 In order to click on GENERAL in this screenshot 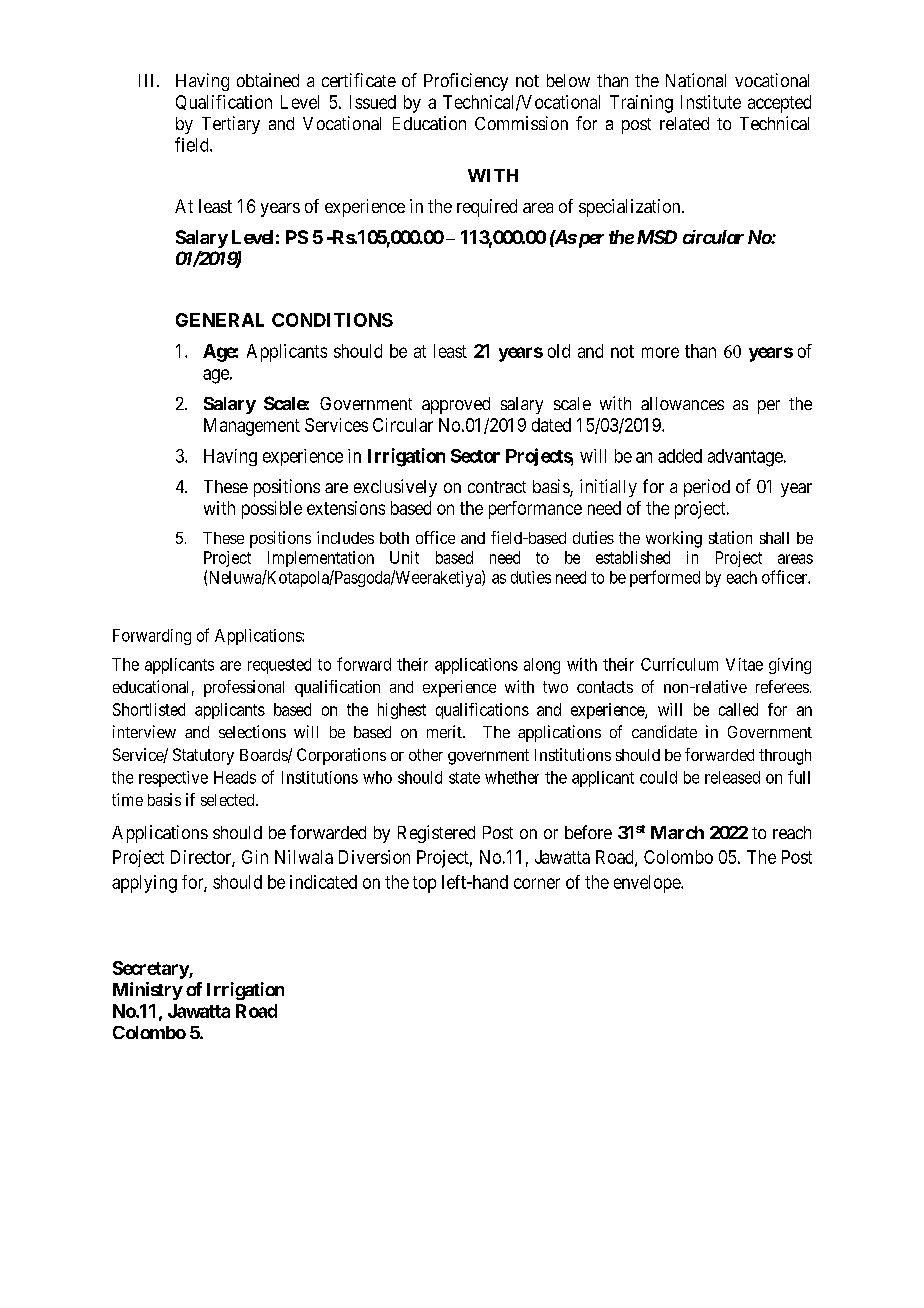, I will do `click(220, 320)`.
